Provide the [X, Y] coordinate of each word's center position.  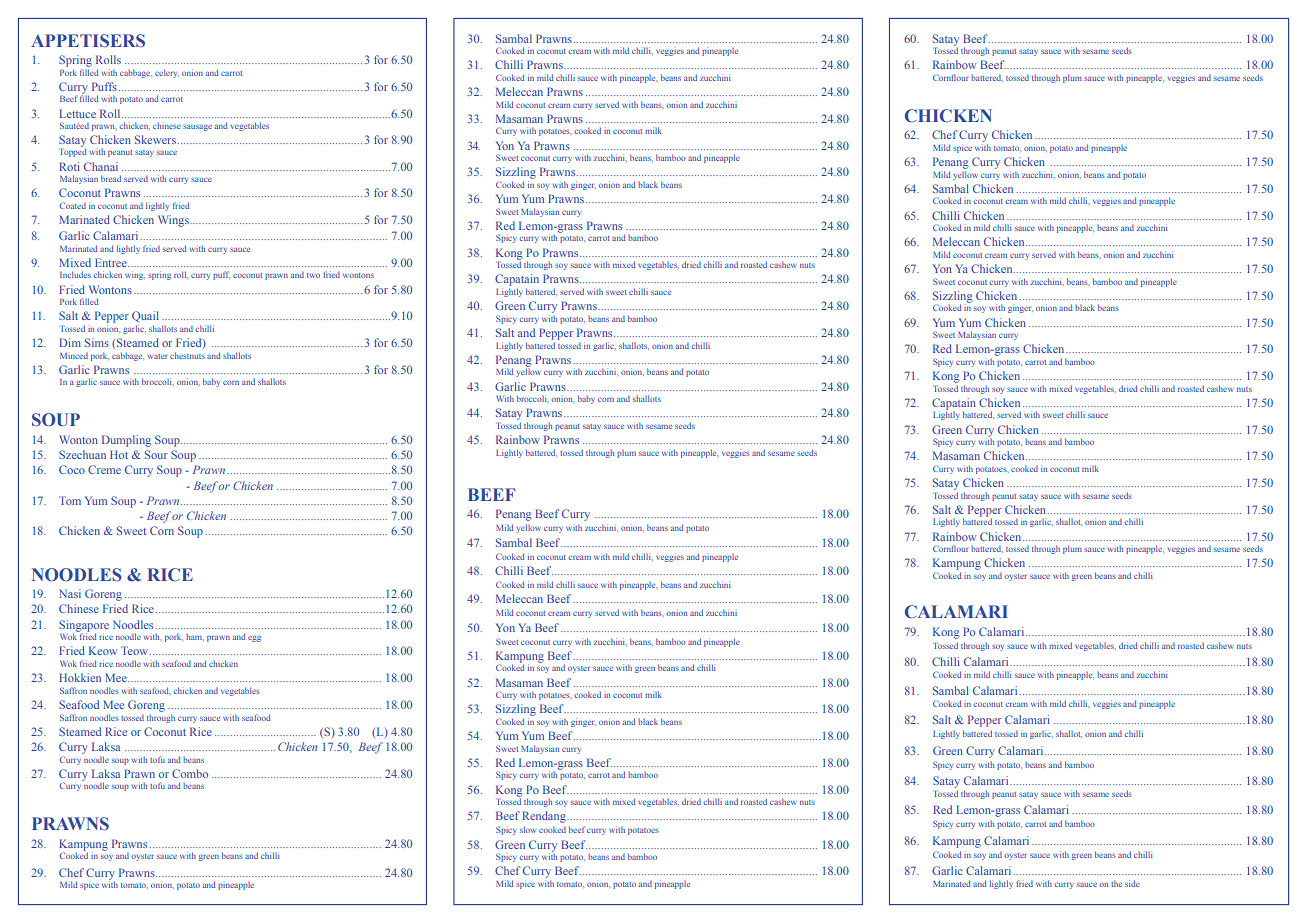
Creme [104, 469]
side [1132, 883]
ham [195, 637]
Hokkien [80, 677]
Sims [97, 342]
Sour [156, 454]
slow [528, 829]
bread [111, 178]
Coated [73, 205]
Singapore [84, 627]
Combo [190, 773]
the [1116, 883]
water [157, 356]
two [313, 275]
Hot [119, 454]
